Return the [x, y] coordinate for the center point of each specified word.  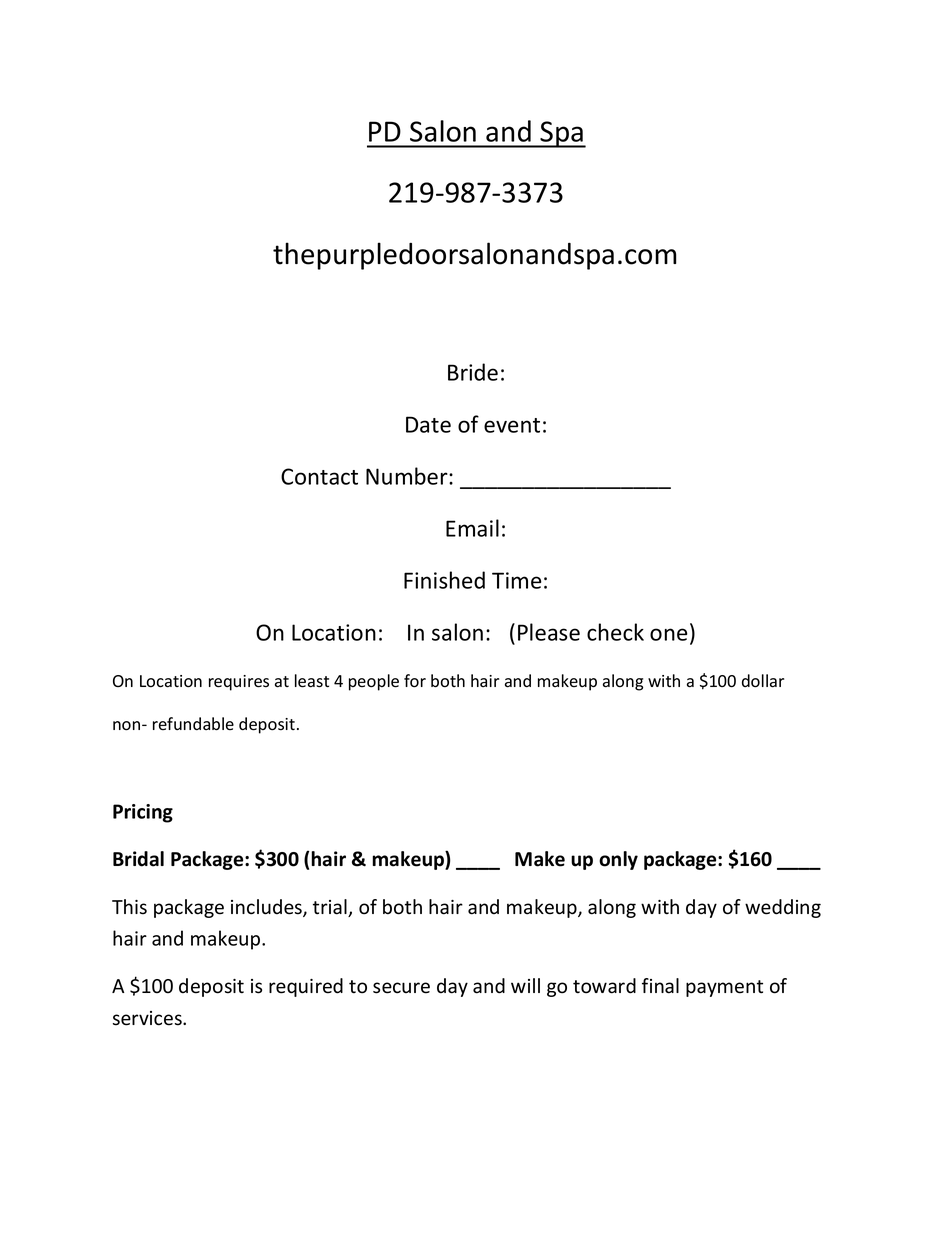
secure [401, 988]
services [148, 1018]
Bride [473, 372]
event [512, 425]
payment [724, 988]
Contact [319, 476]
